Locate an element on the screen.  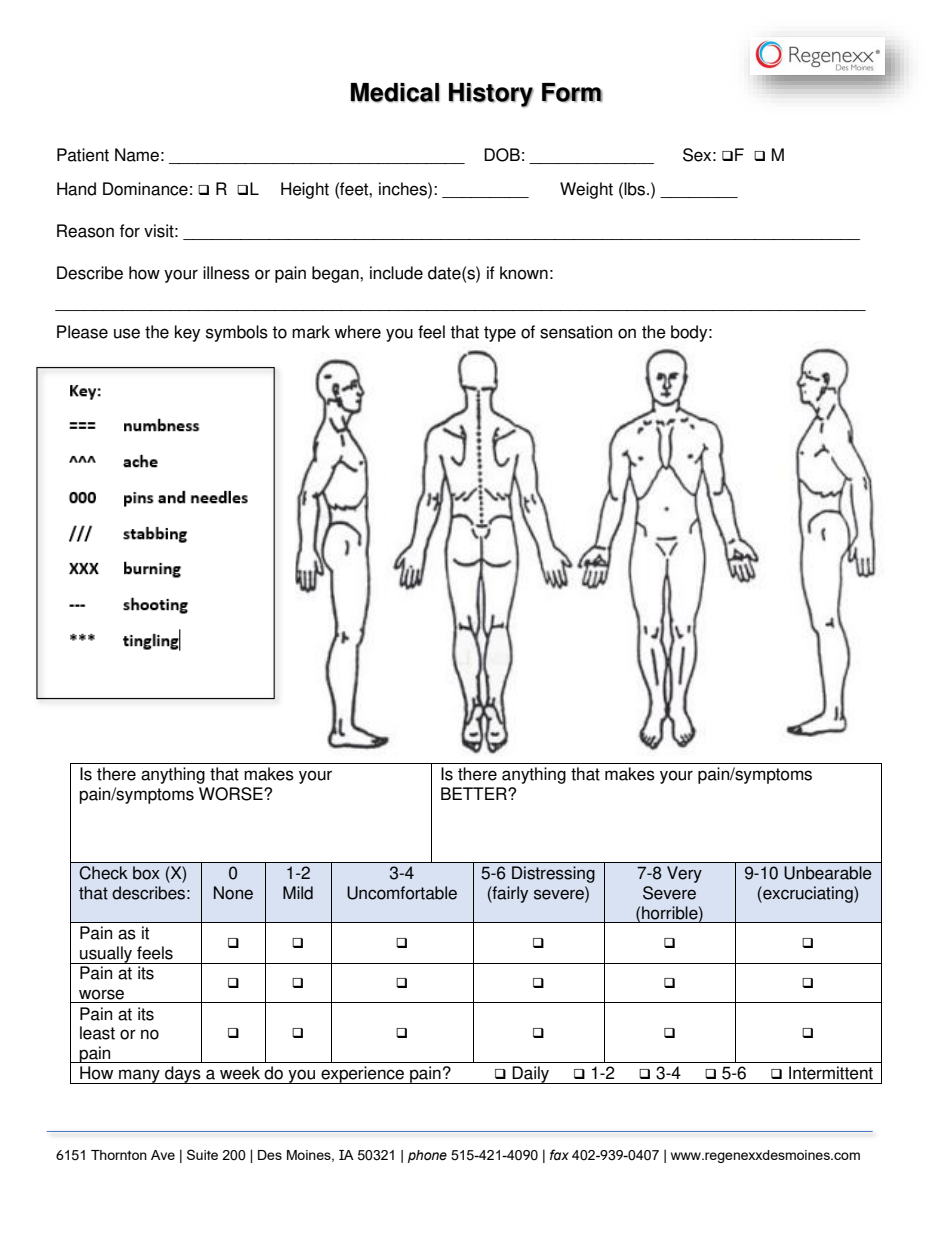
Dominance is located at coordinates (145, 189).
